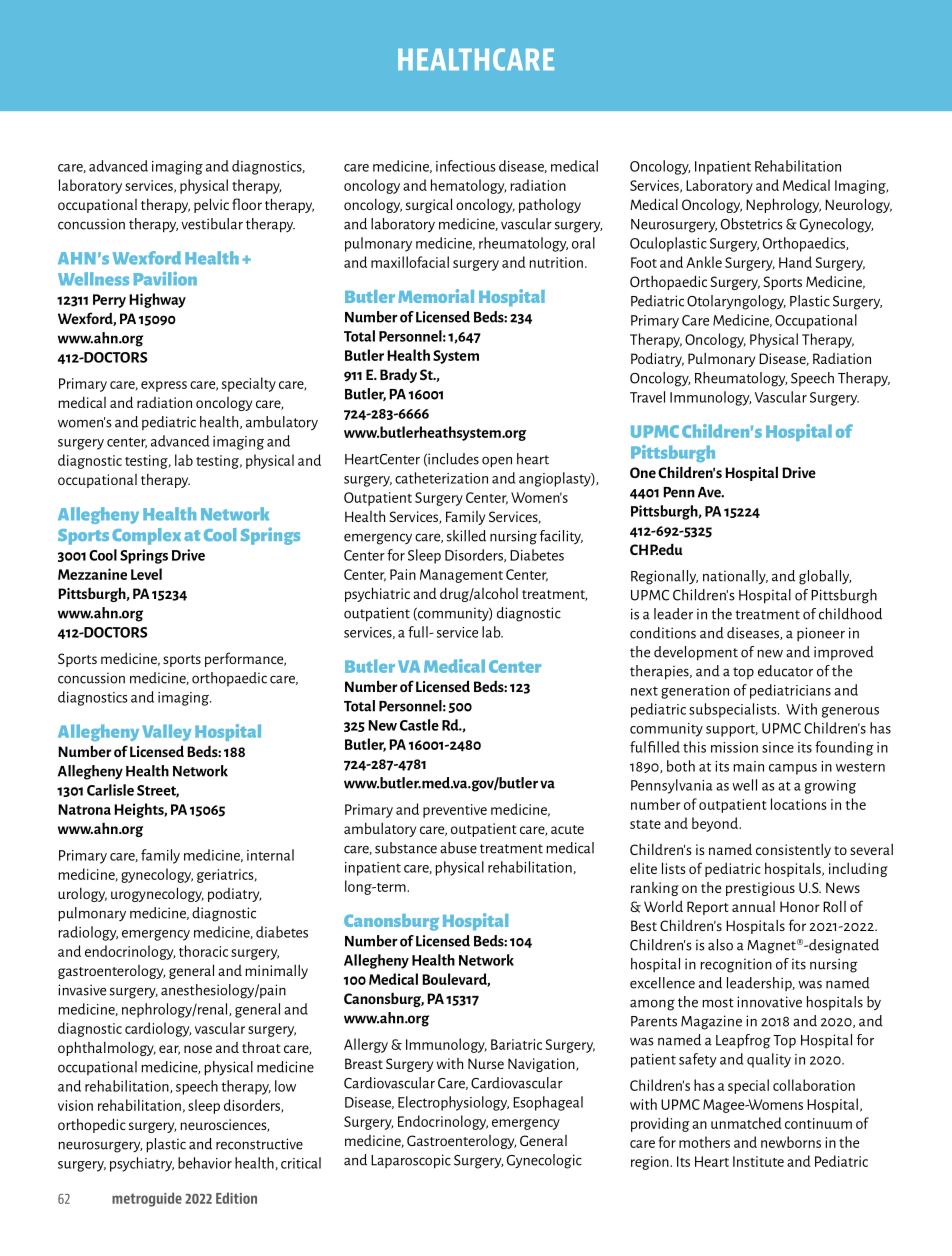 The width and height of the document is (952, 1256). Describe the element at coordinates (398, 376) in the document. I see `Brady` at that location.
